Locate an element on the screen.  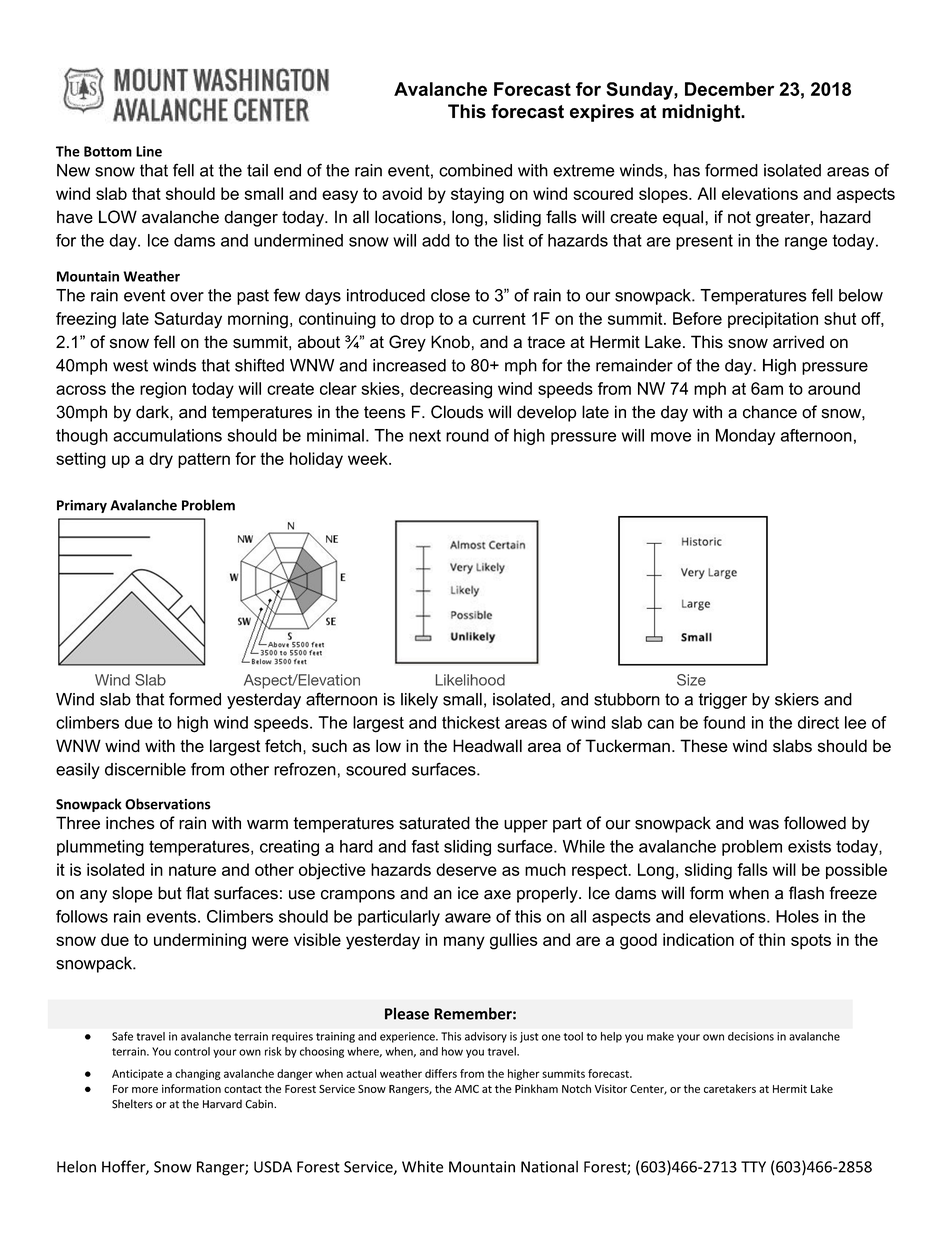
Line is located at coordinates (149, 151).
